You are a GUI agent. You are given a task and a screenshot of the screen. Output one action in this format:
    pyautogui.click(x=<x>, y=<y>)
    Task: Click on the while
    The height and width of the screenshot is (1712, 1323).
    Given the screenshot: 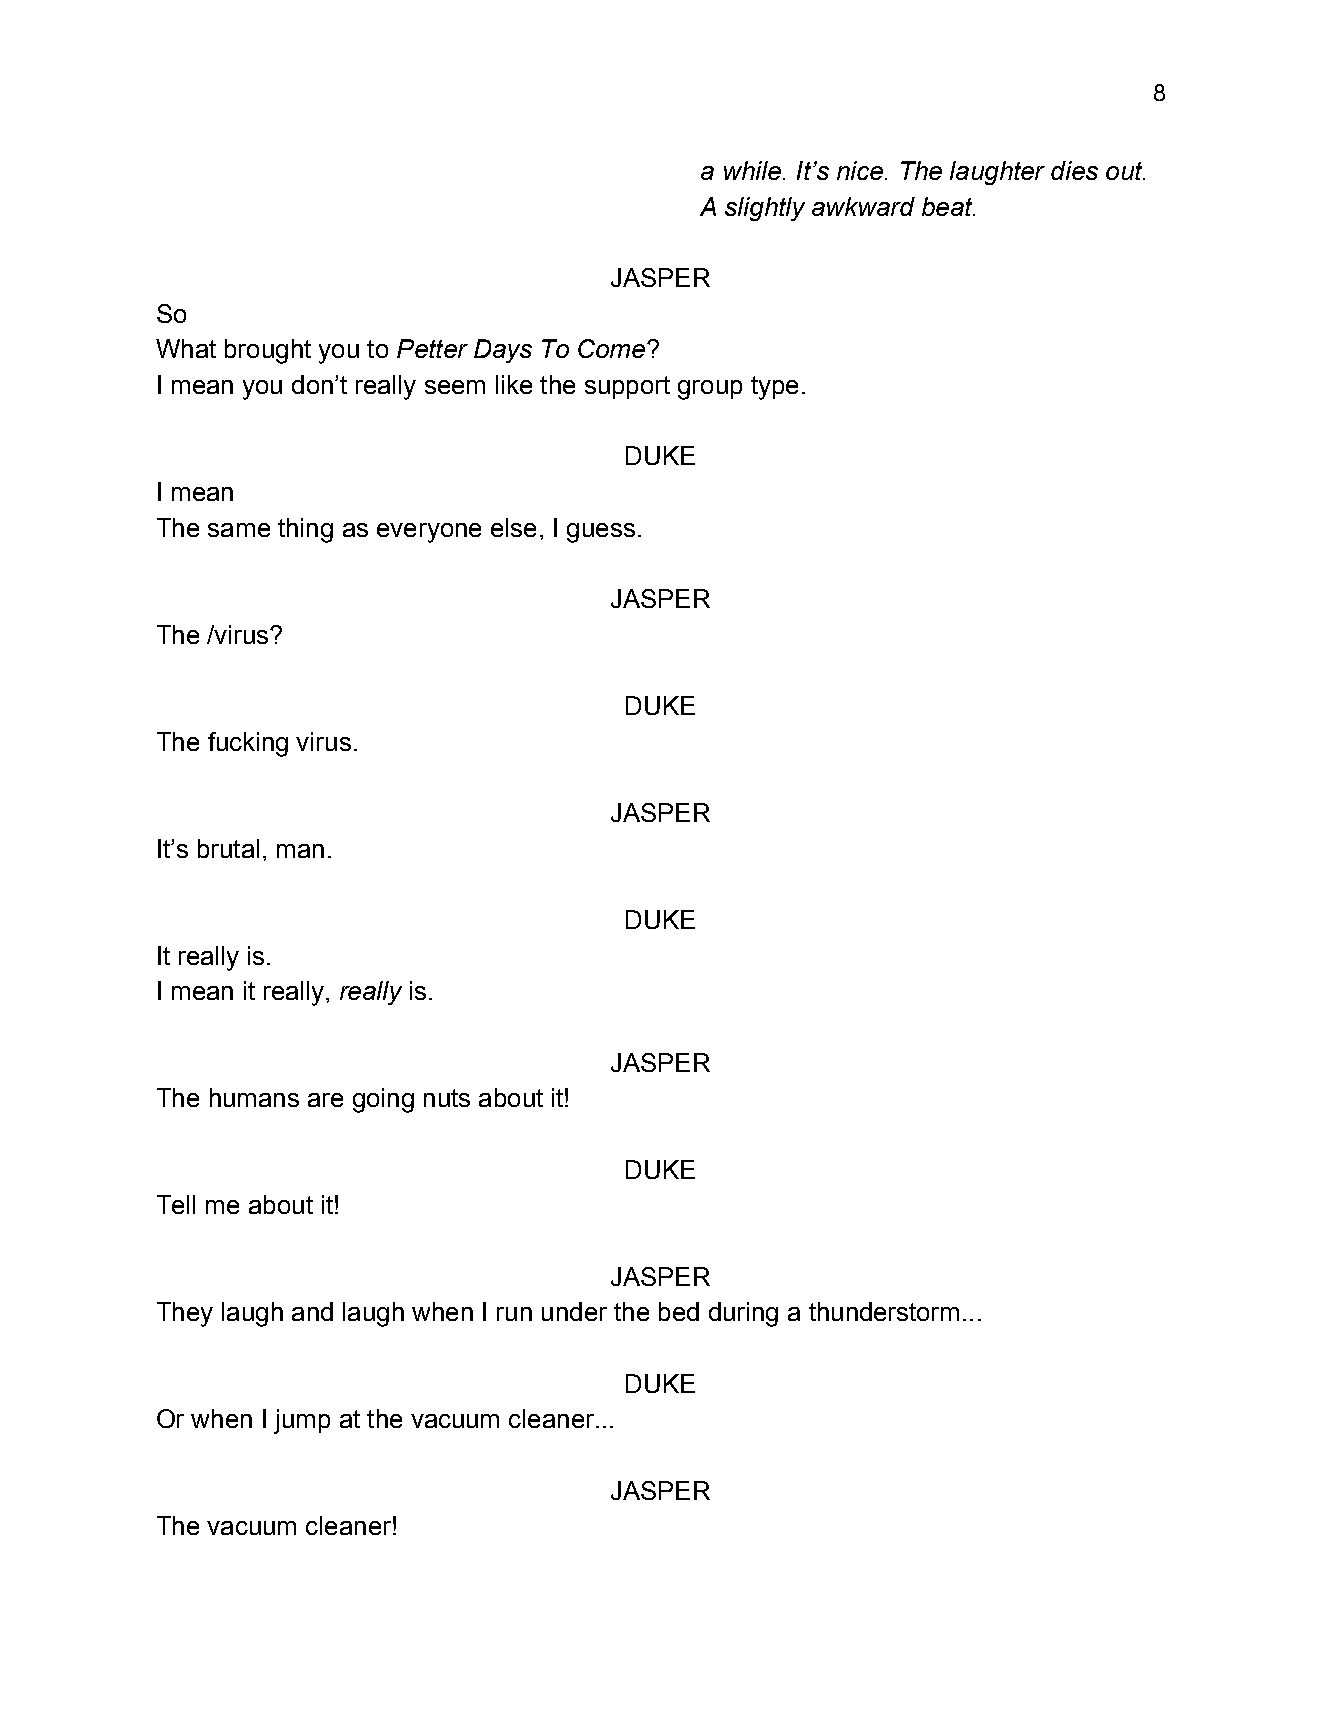 What is the action you would take?
    pyautogui.click(x=752, y=170)
